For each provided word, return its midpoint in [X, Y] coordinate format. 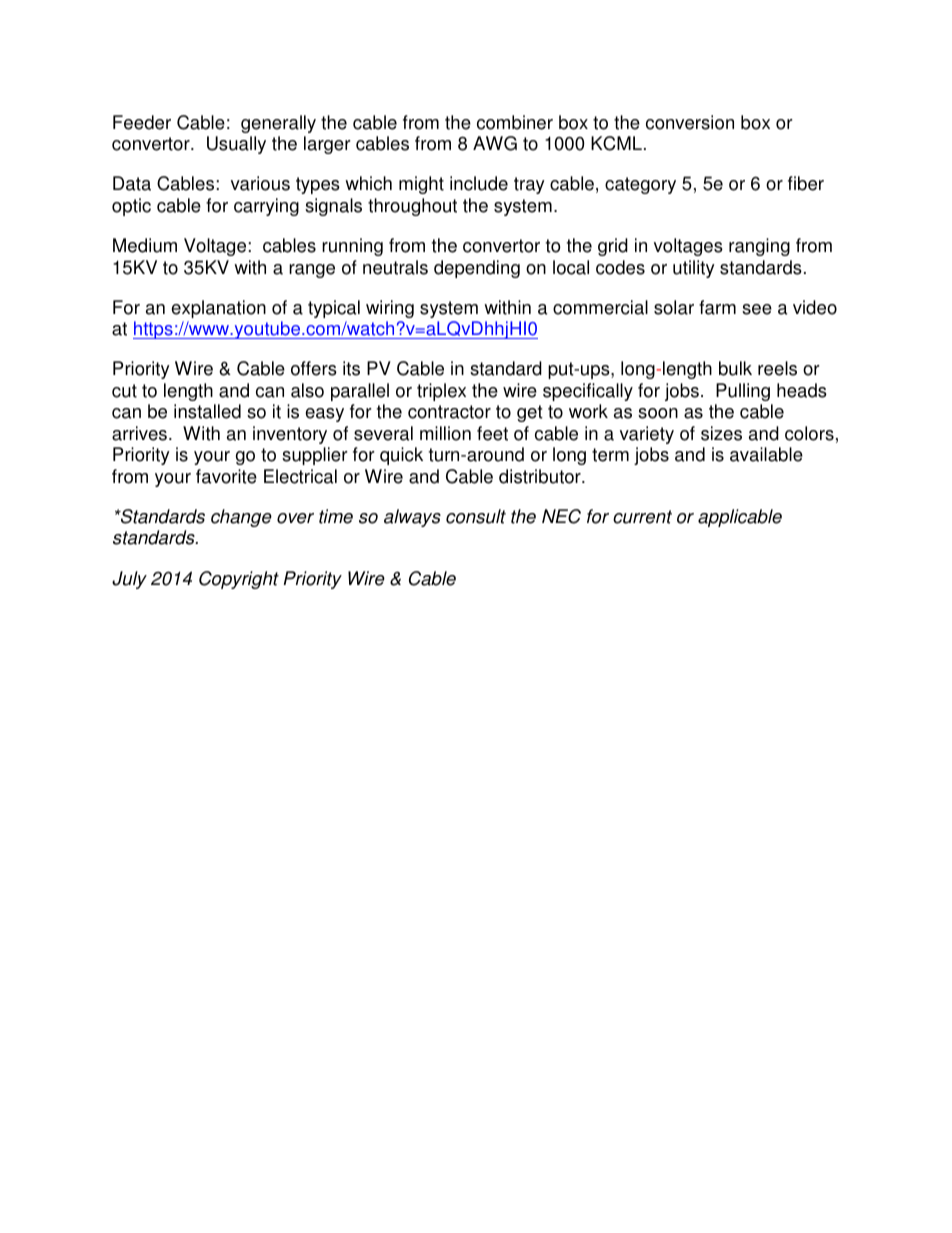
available [766, 454]
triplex [441, 392]
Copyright [239, 580]
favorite [226, 476]
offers [314, 368]
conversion [690, 122]
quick [401, 456]
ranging [759, 247]
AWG [495, 143]
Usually [236, 145]
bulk [735, 368]
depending [477, 269]
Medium [145, 245]
